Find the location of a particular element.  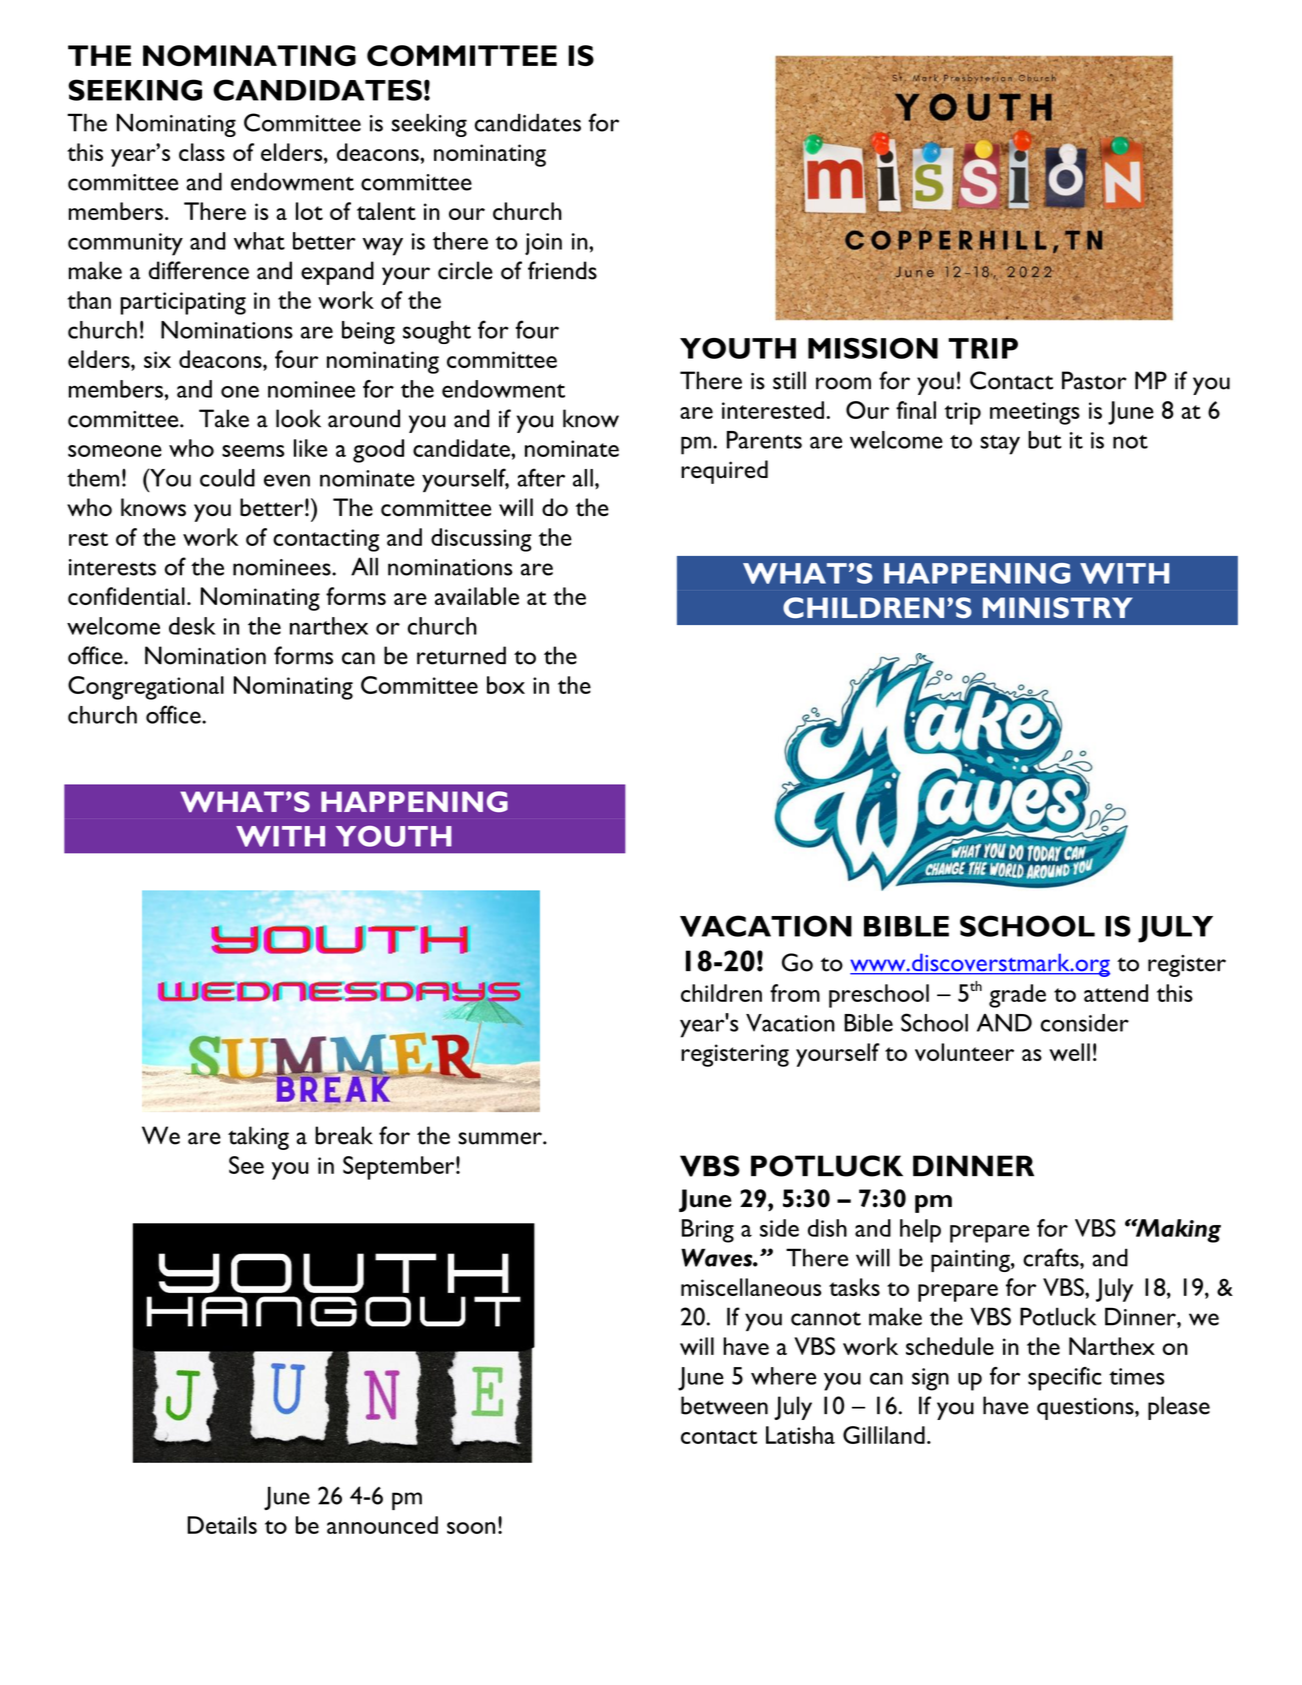

between is located at coordinates (724, 1405).
